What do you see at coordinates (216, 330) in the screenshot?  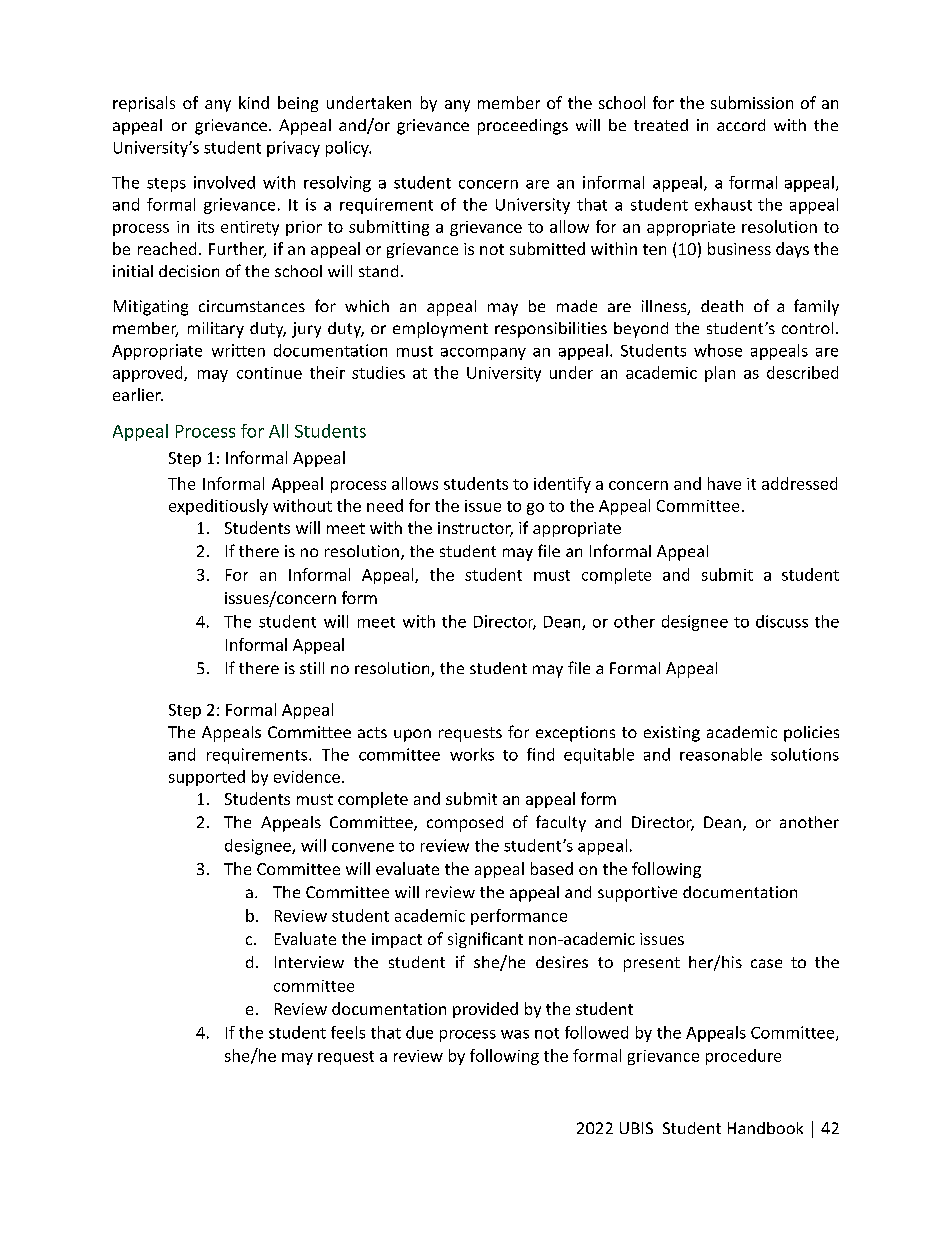 I see `military` at bounding box center [216, 330].
